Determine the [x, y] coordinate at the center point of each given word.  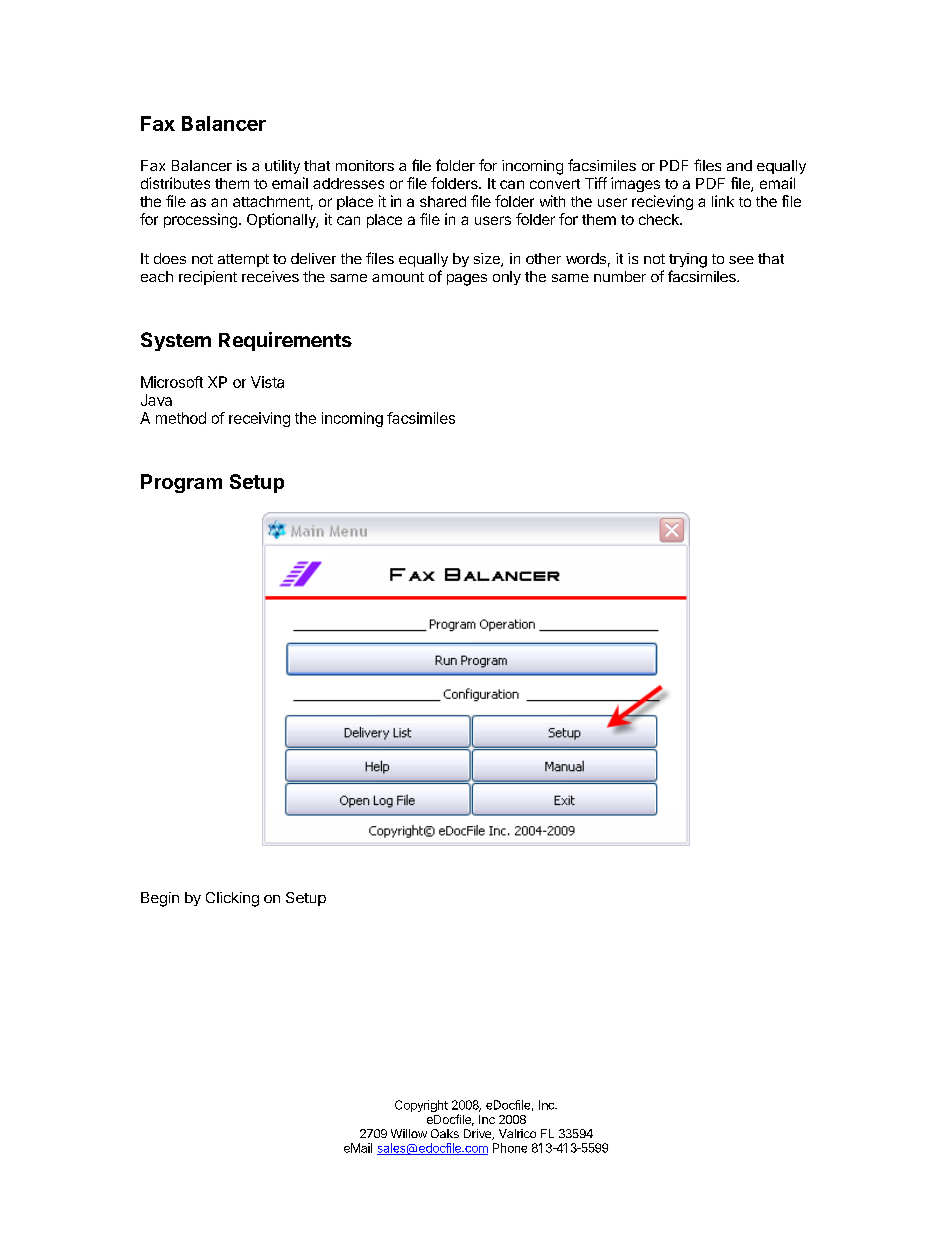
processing [200, 220]
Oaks [445, 1133]
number [620, 276]
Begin [160, 899]
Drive [478, 1134]
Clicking [232, 899]
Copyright [421, 1106]
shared [443, 201]
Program [181, 483]
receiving [259, 419]
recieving [662, 202]
